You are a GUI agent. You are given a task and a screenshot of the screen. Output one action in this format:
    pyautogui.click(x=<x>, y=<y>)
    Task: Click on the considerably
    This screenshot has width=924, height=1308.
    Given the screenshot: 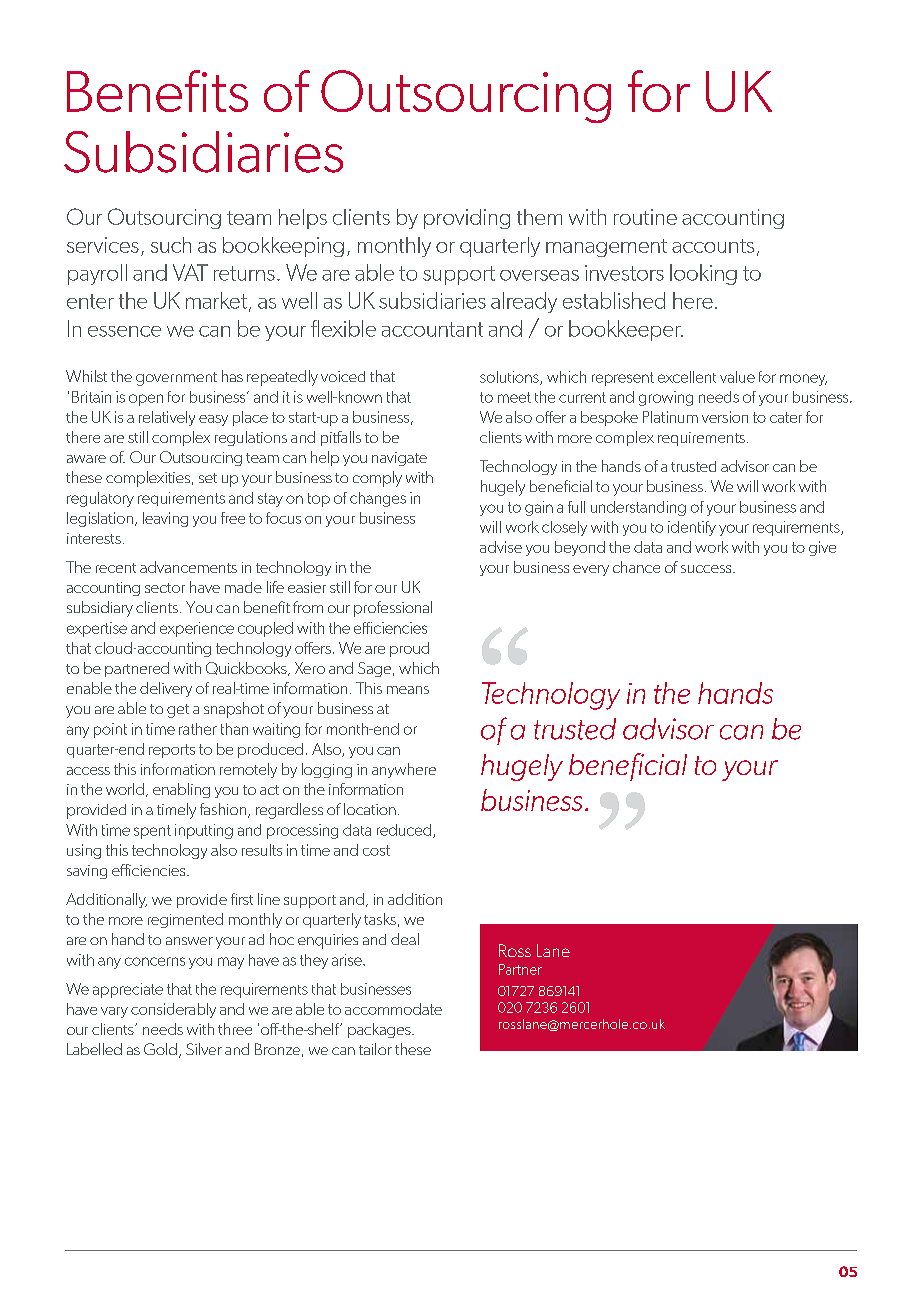 What is the action you would take?
    pyautogui.click(x=173, y=1010)
